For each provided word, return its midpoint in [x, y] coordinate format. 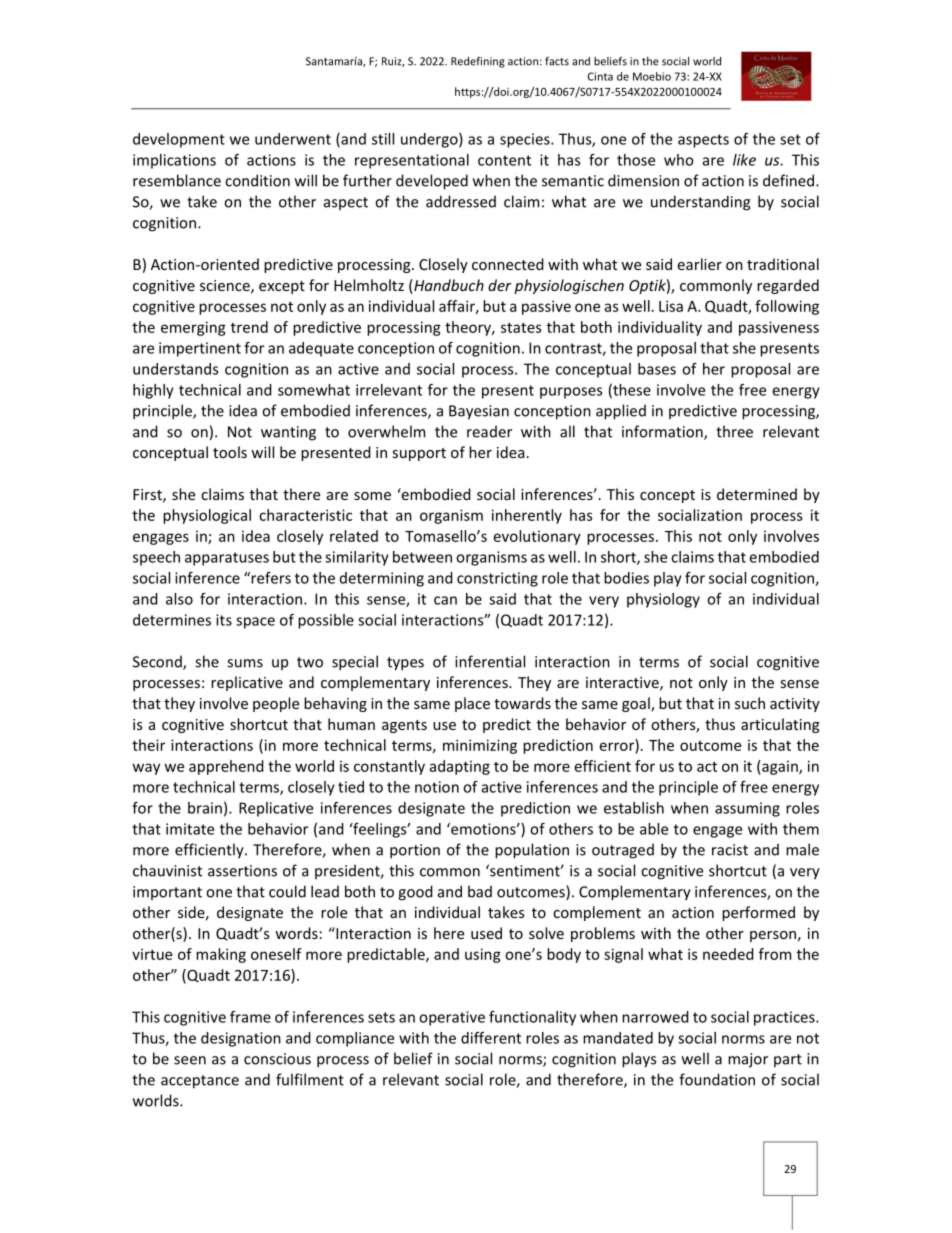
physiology [663, 600]
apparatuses [227, 559]
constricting [497, 579]
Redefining [478, 62]
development [179, 140]
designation [241, 1039]
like [744, 160]
